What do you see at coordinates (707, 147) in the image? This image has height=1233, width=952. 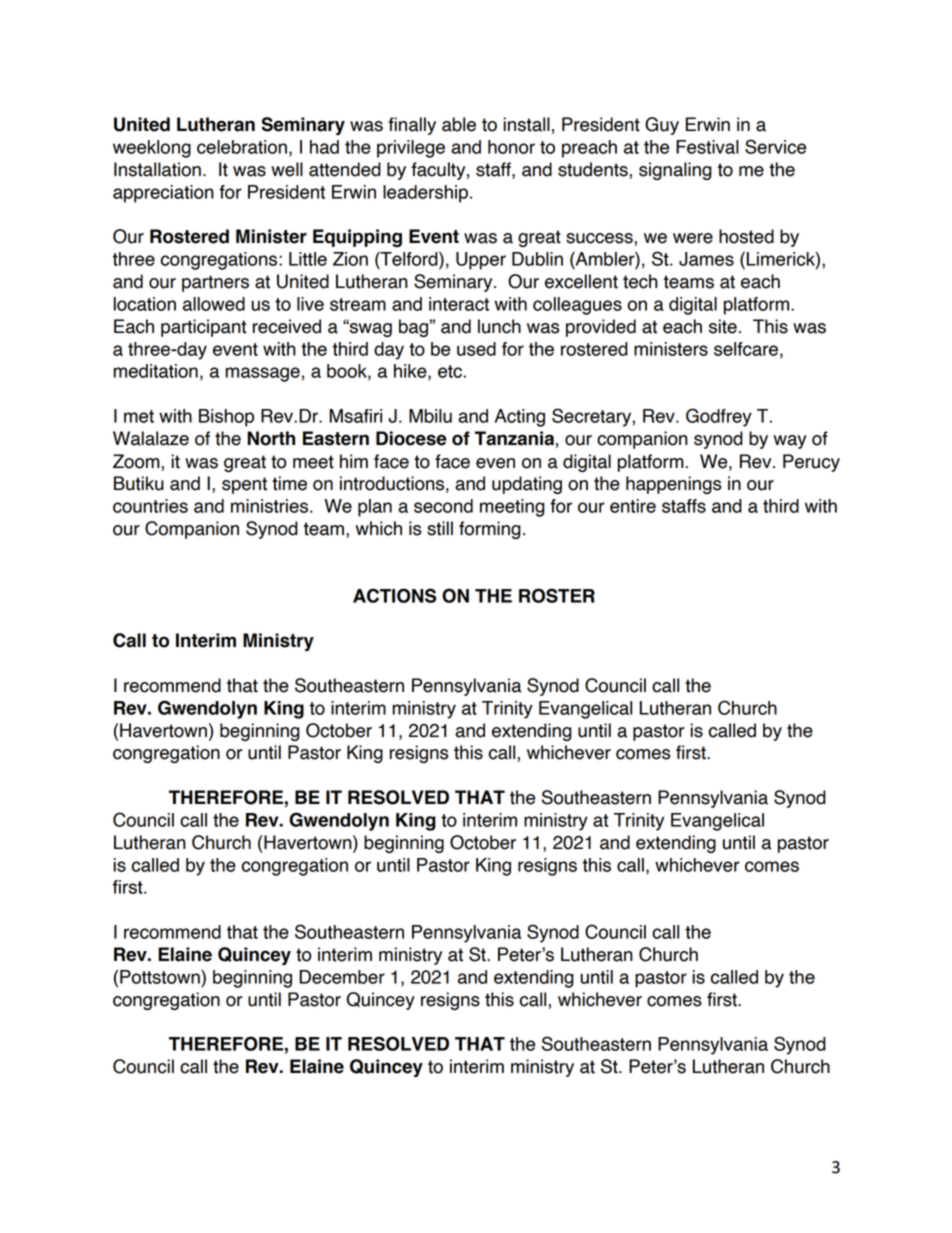 I see `Festival` at bounding box center [707, 147].
